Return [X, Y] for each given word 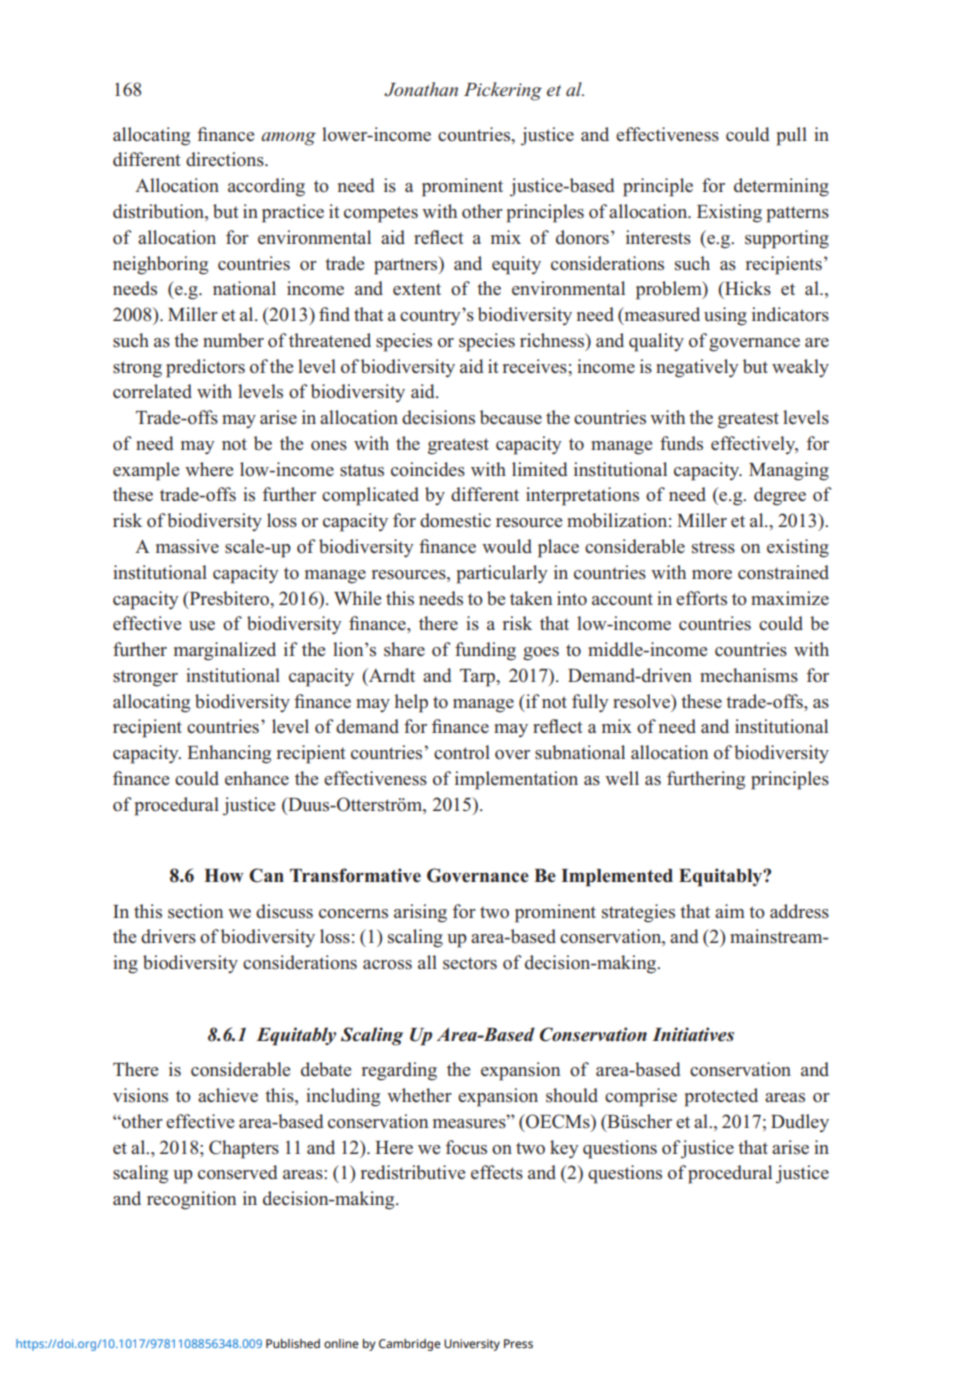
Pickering [503, 91]
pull [792, 136]
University [472, 1345]
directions [226, 159]
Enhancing [229, 754]
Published [293, 1344]
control [462, 752]
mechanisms [749, 675]
